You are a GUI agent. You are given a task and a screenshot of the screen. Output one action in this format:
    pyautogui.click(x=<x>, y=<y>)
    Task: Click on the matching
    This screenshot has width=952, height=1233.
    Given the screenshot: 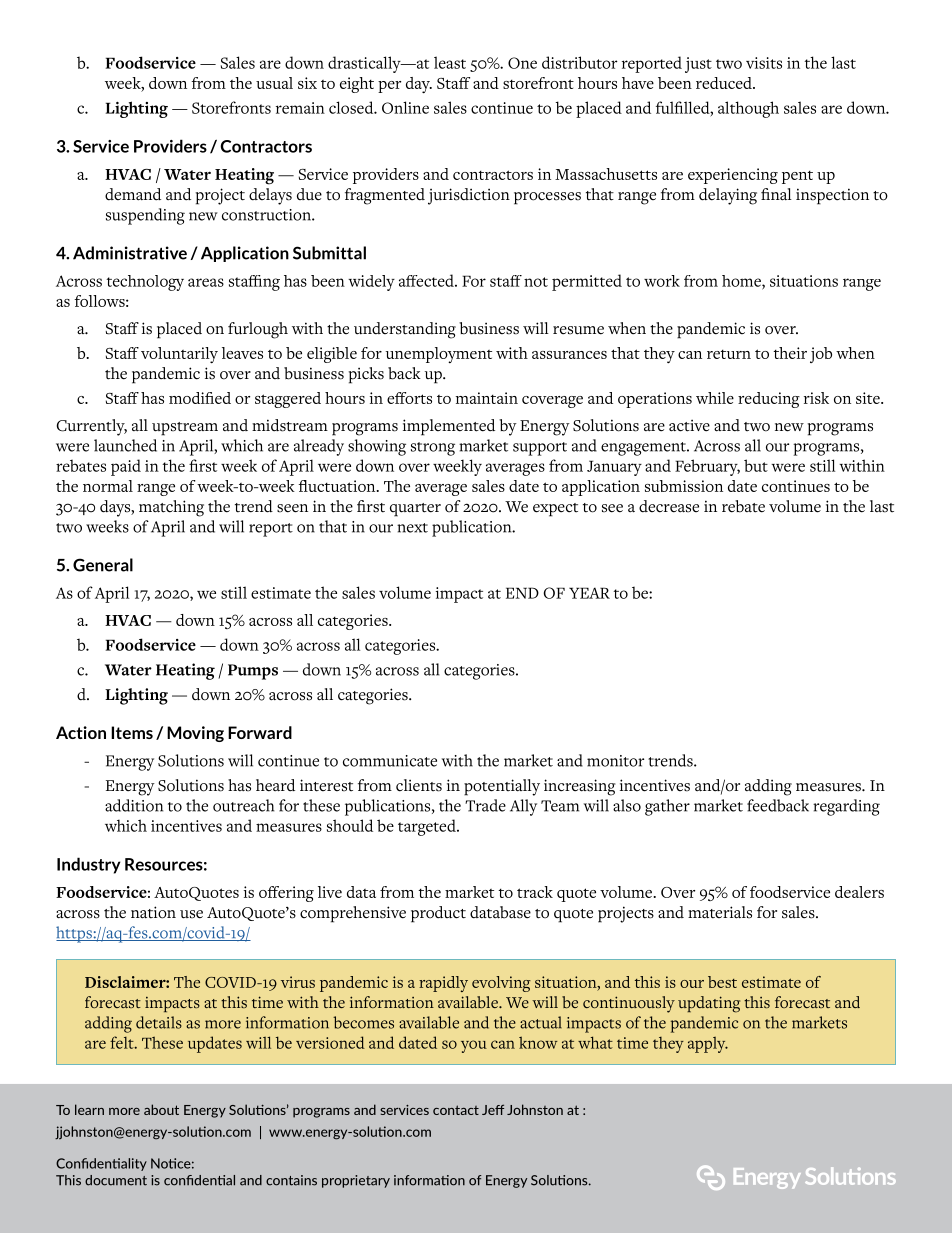 What is the action you would take?
    pyautogui.click(x=171, y=508)
